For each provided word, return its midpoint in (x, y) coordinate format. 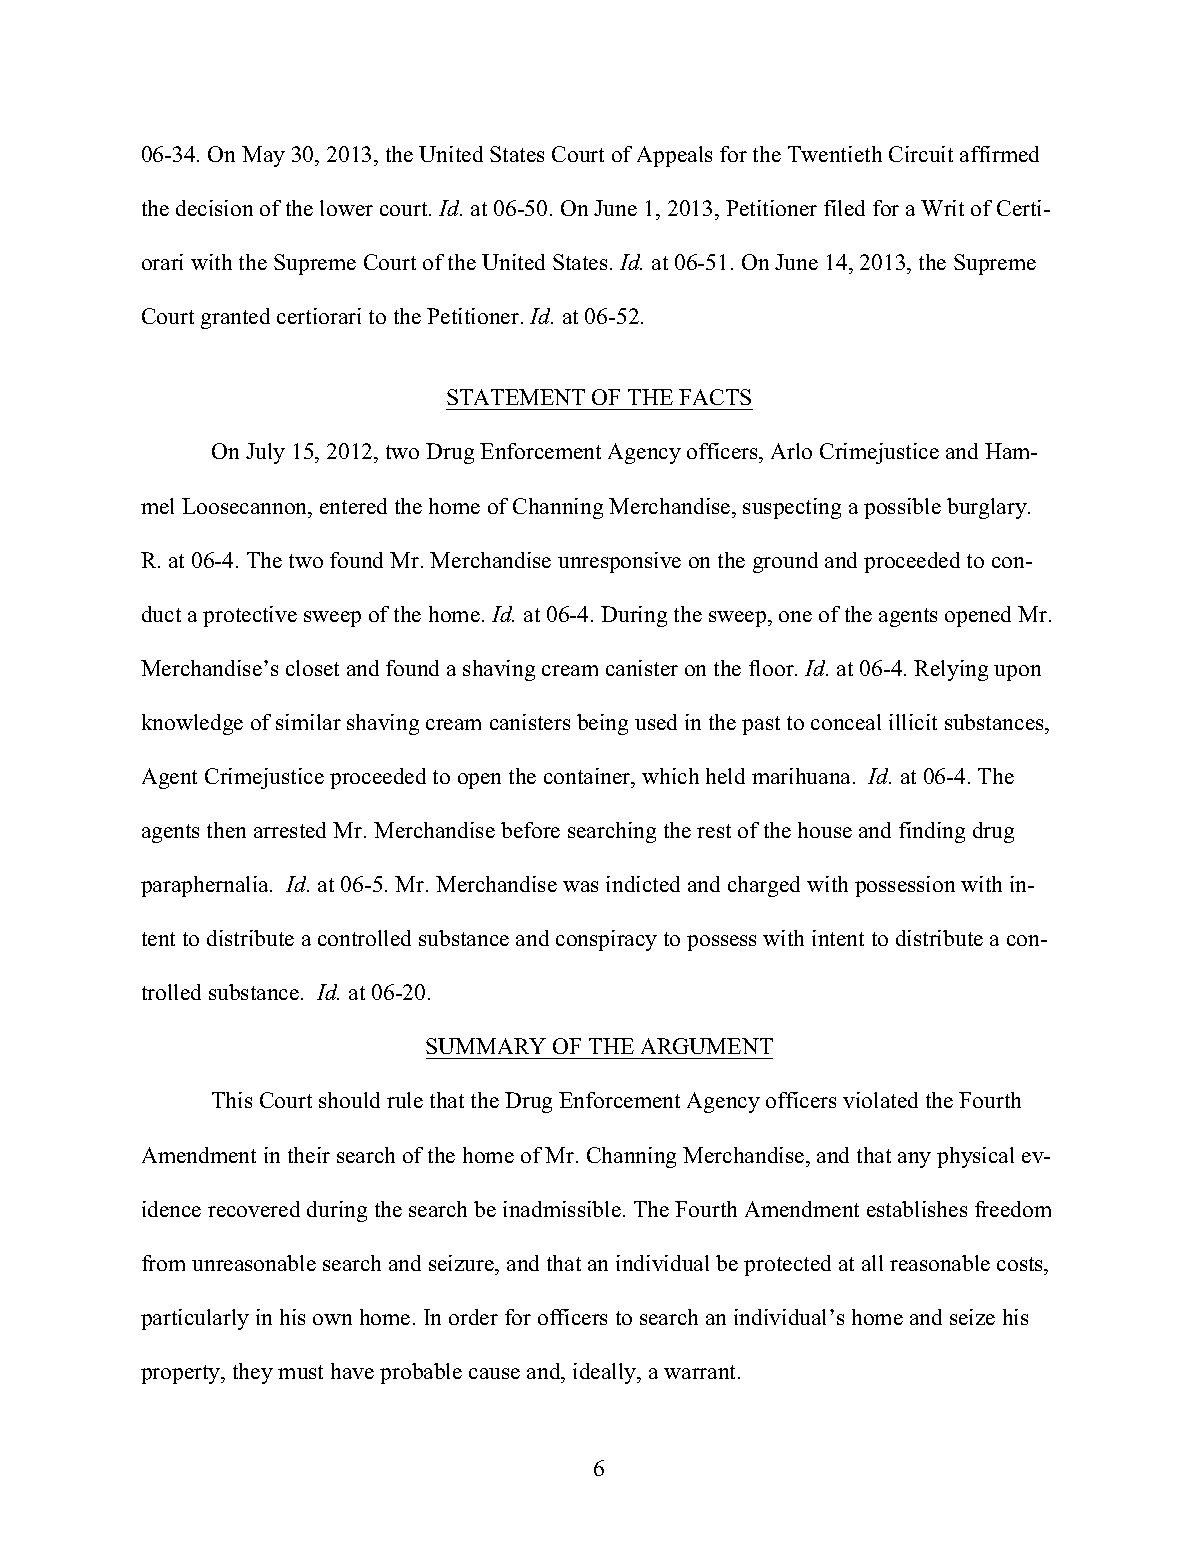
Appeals (674, 156)
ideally (606, 1373)
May (263, 156)
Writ (942, 208)
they (253, 1373)
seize (972, 1317)
